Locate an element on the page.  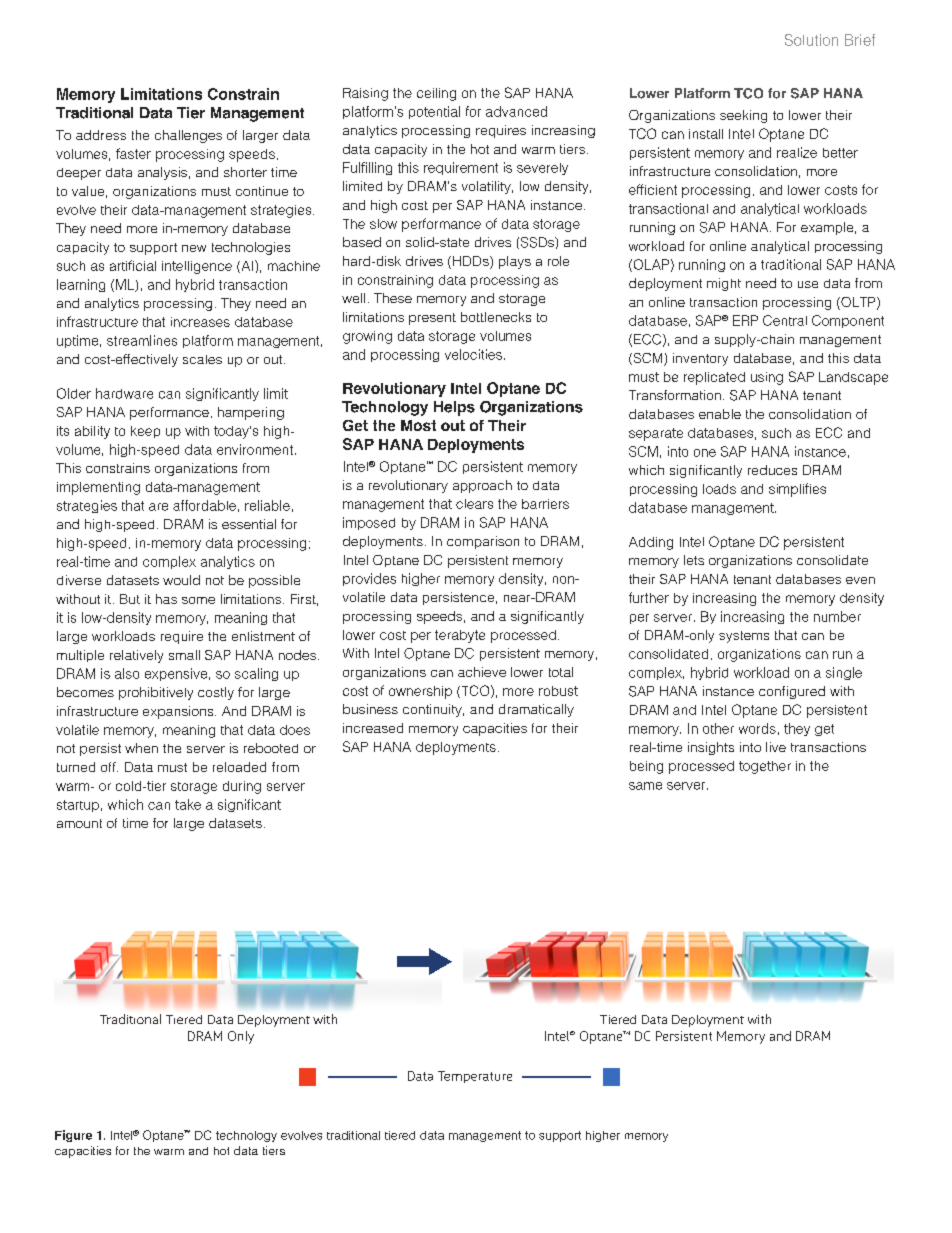
using is located at coordinates (767, 378).
